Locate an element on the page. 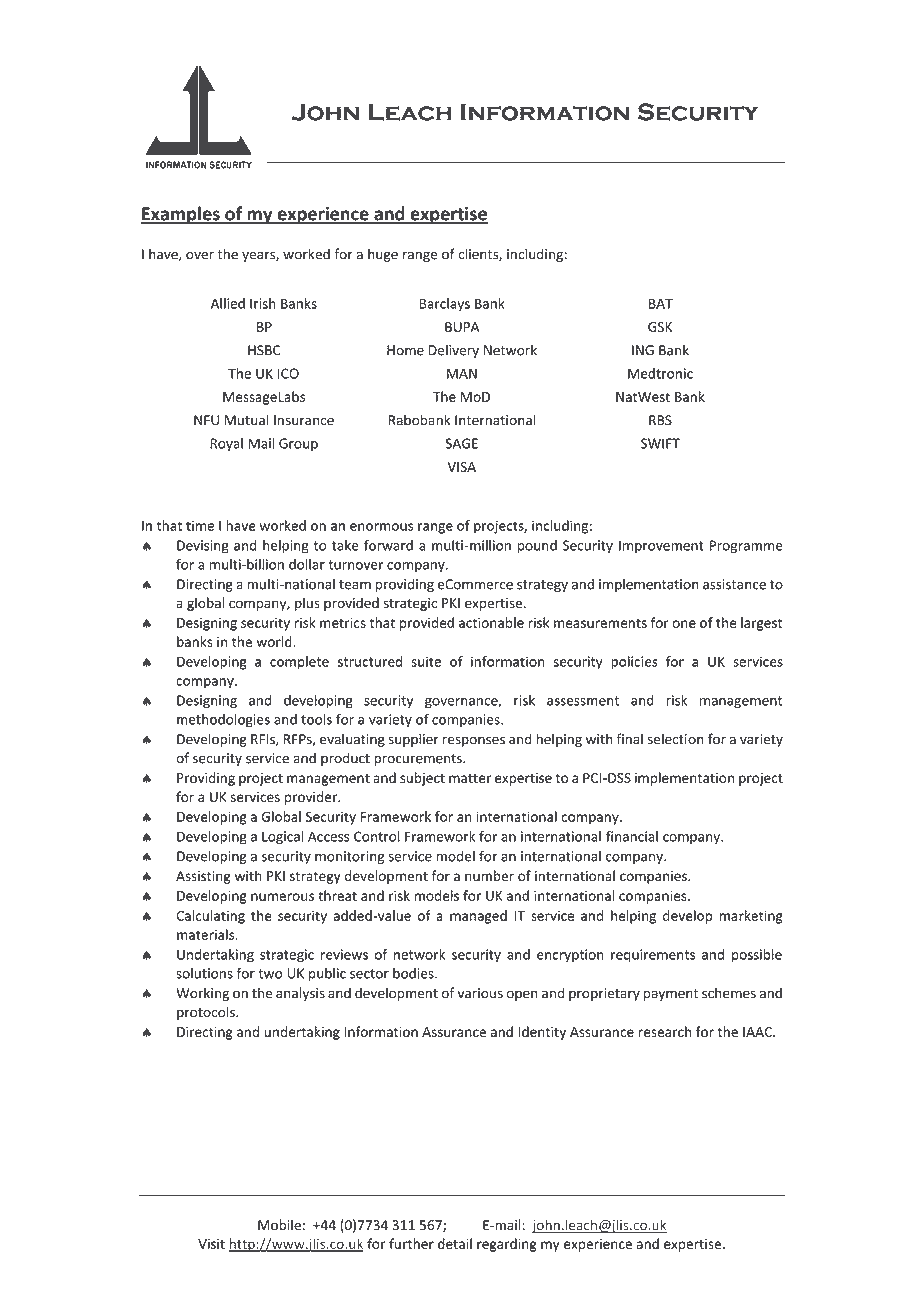  marketing is located at coordinates (751, 917).
